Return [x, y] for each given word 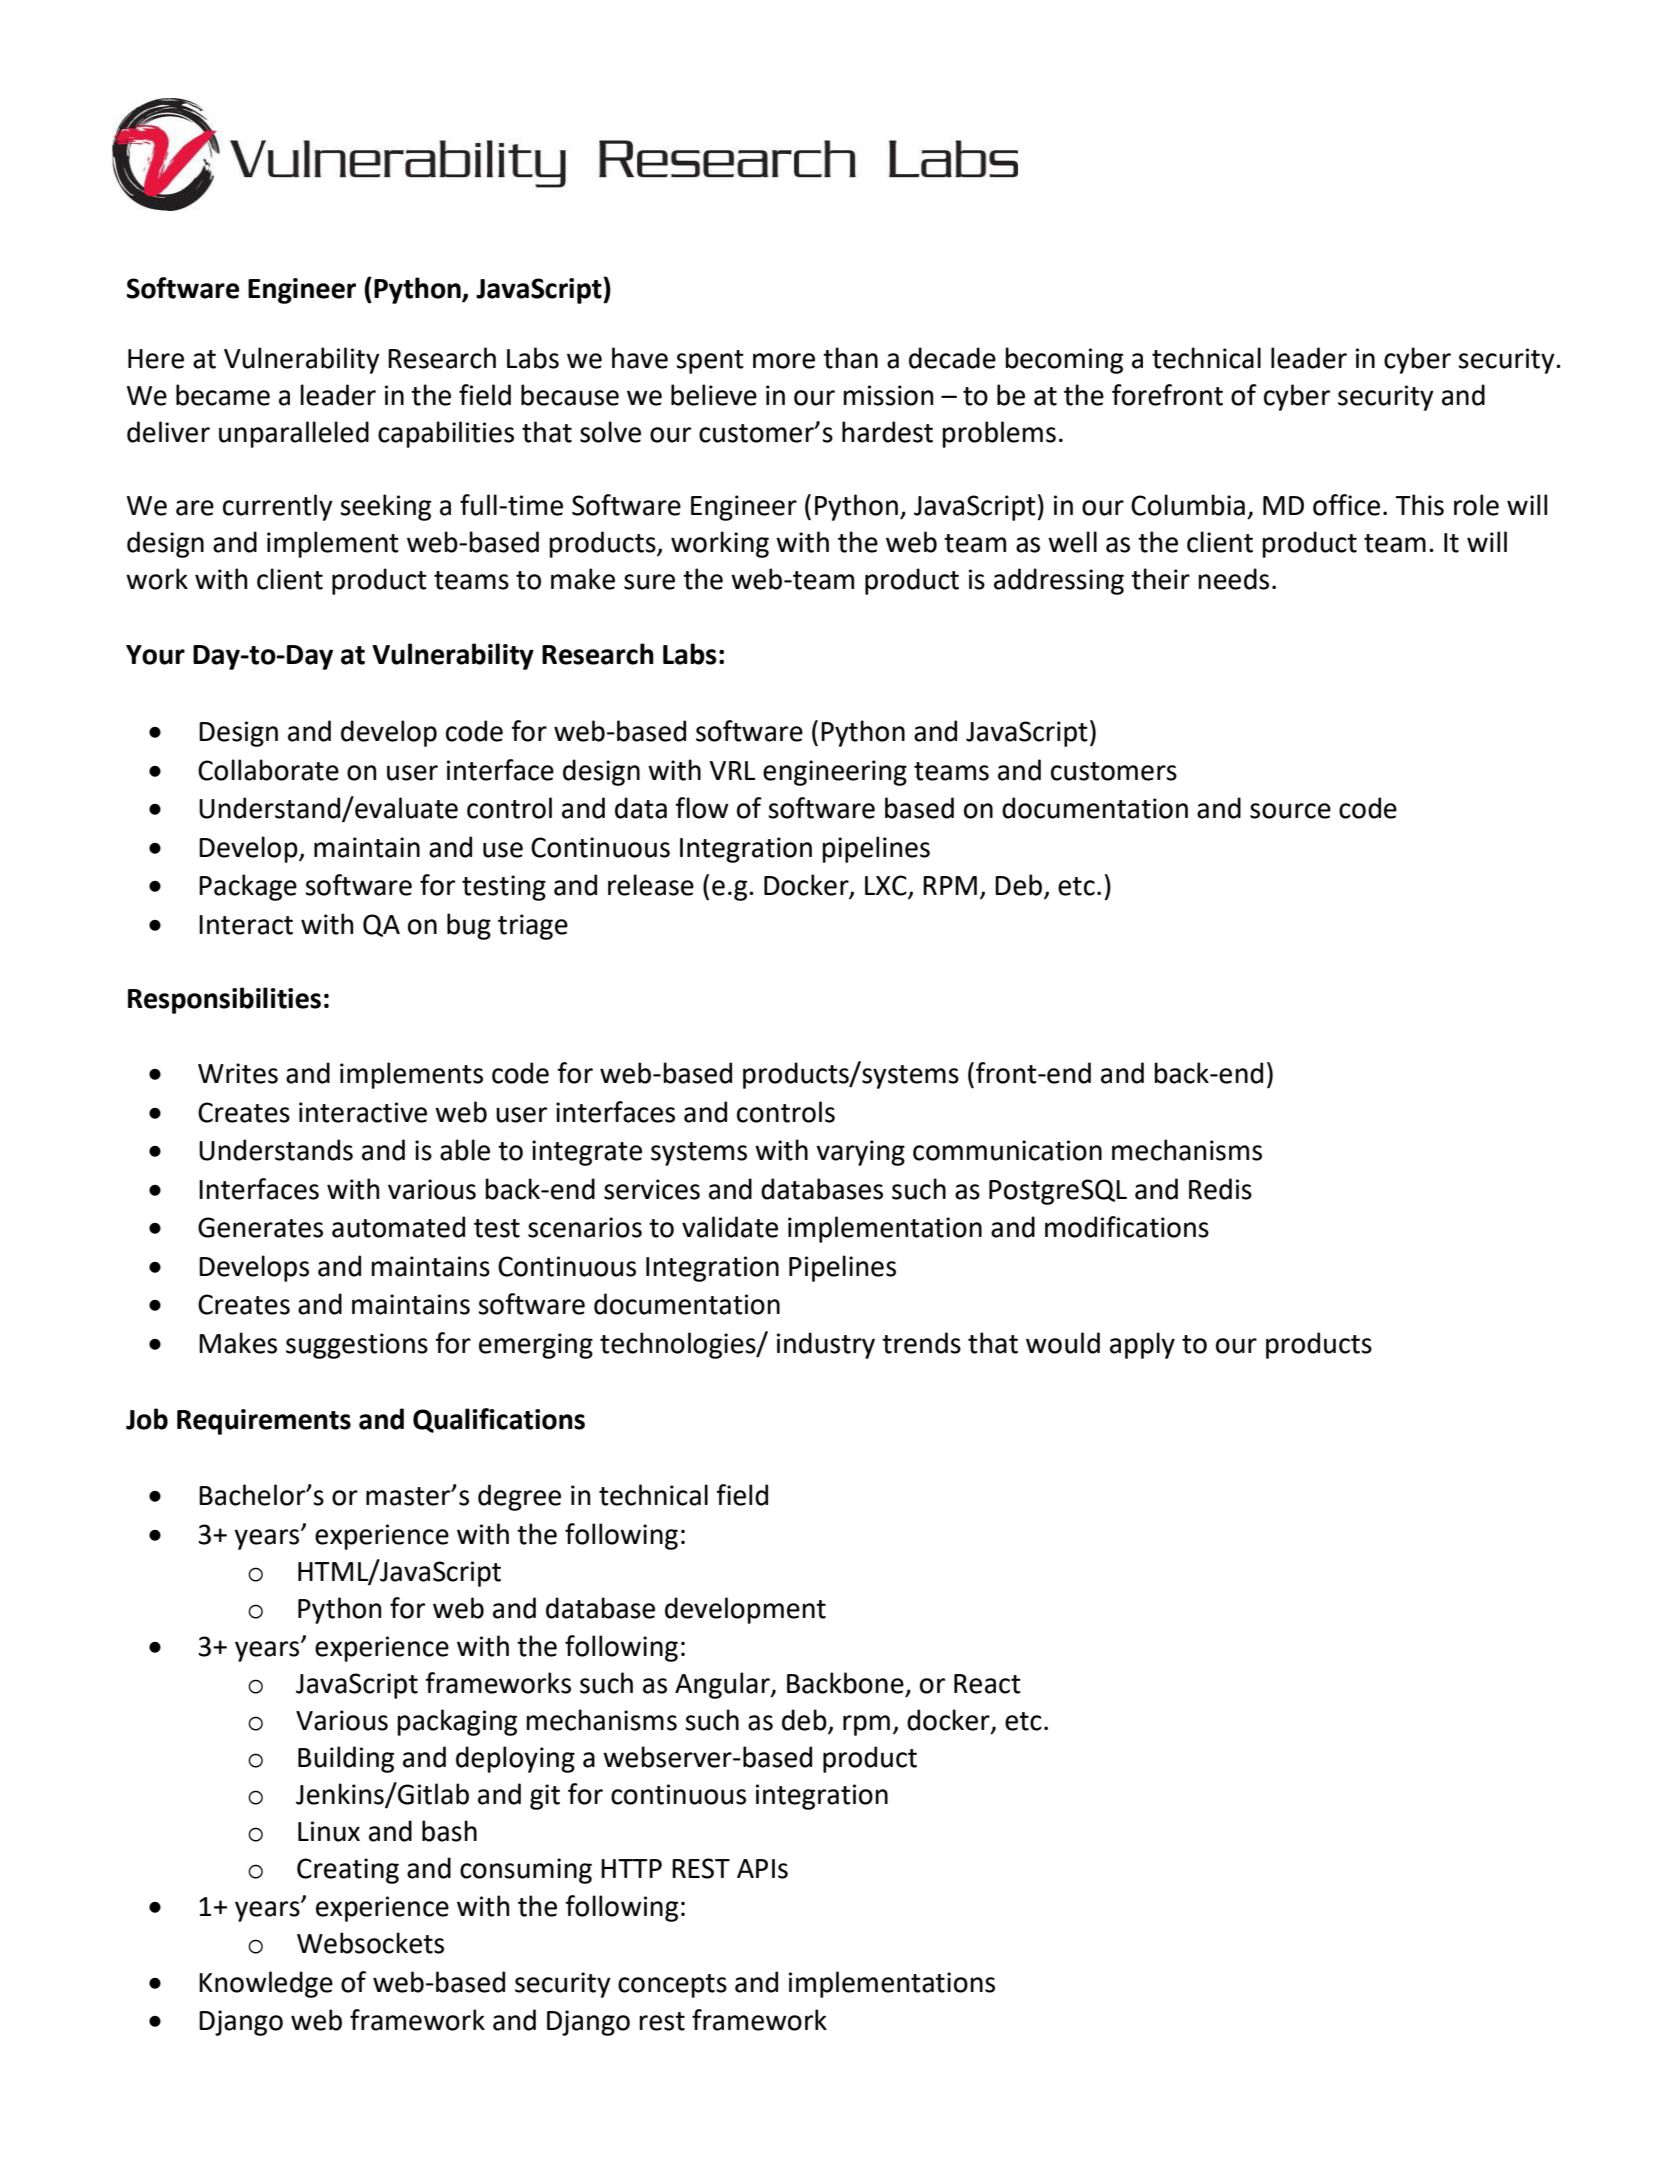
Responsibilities [224, 1000]
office [1346, 505]
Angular [723, 1685]
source [1290, 811]
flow [702, 808]
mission [888, 395]
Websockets [370, 1943]
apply [1142, 1345]
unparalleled [294, 434]
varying [860, 1153]
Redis [1220, 1189]
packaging [457, 1722]
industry [826, 1345]
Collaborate [268, 770]
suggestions [357, 1346]
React [987, 1684]
